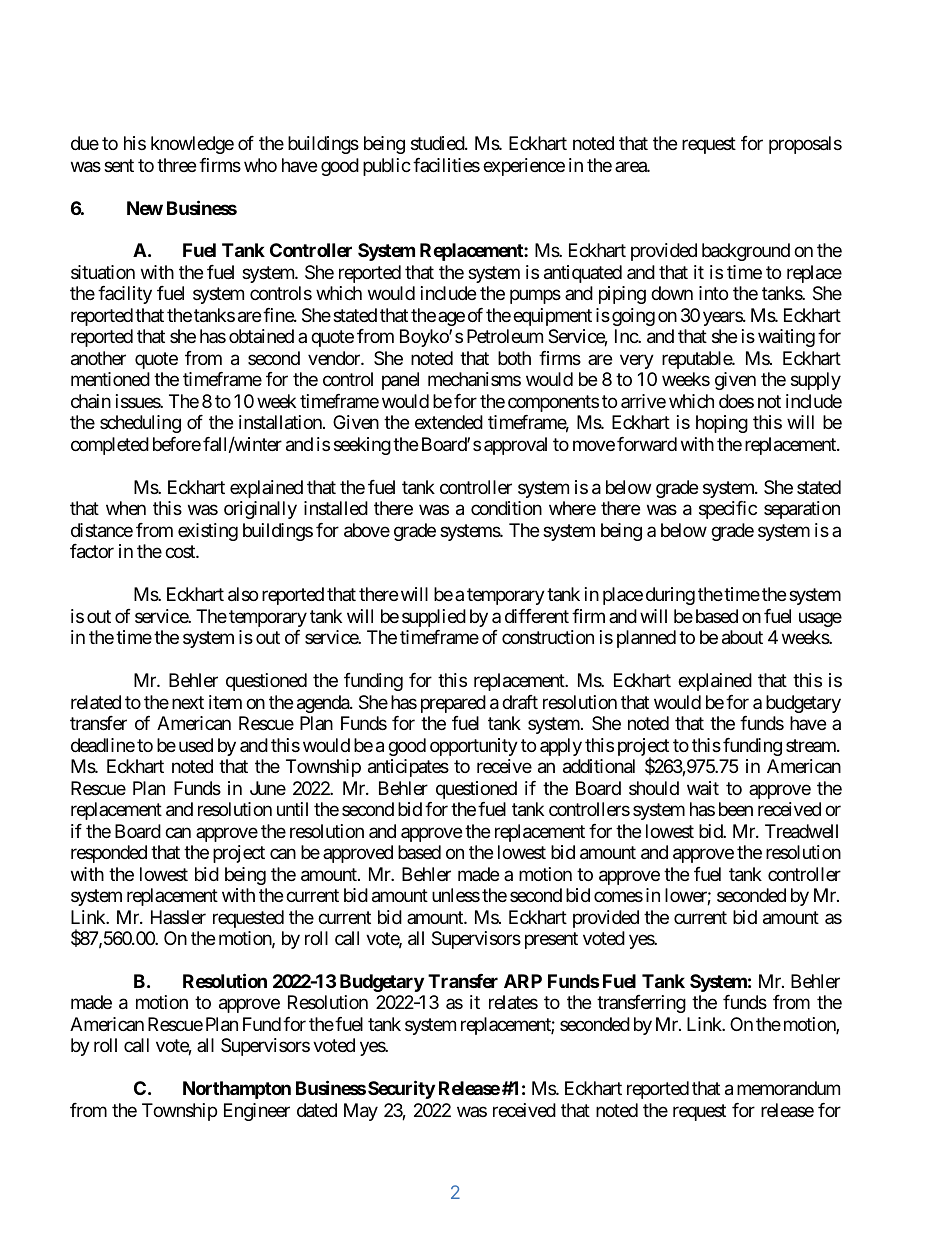  What do you see at coordinates (736, 809) in the screenshot?
I see `been` at bounding box center [736, 809].
